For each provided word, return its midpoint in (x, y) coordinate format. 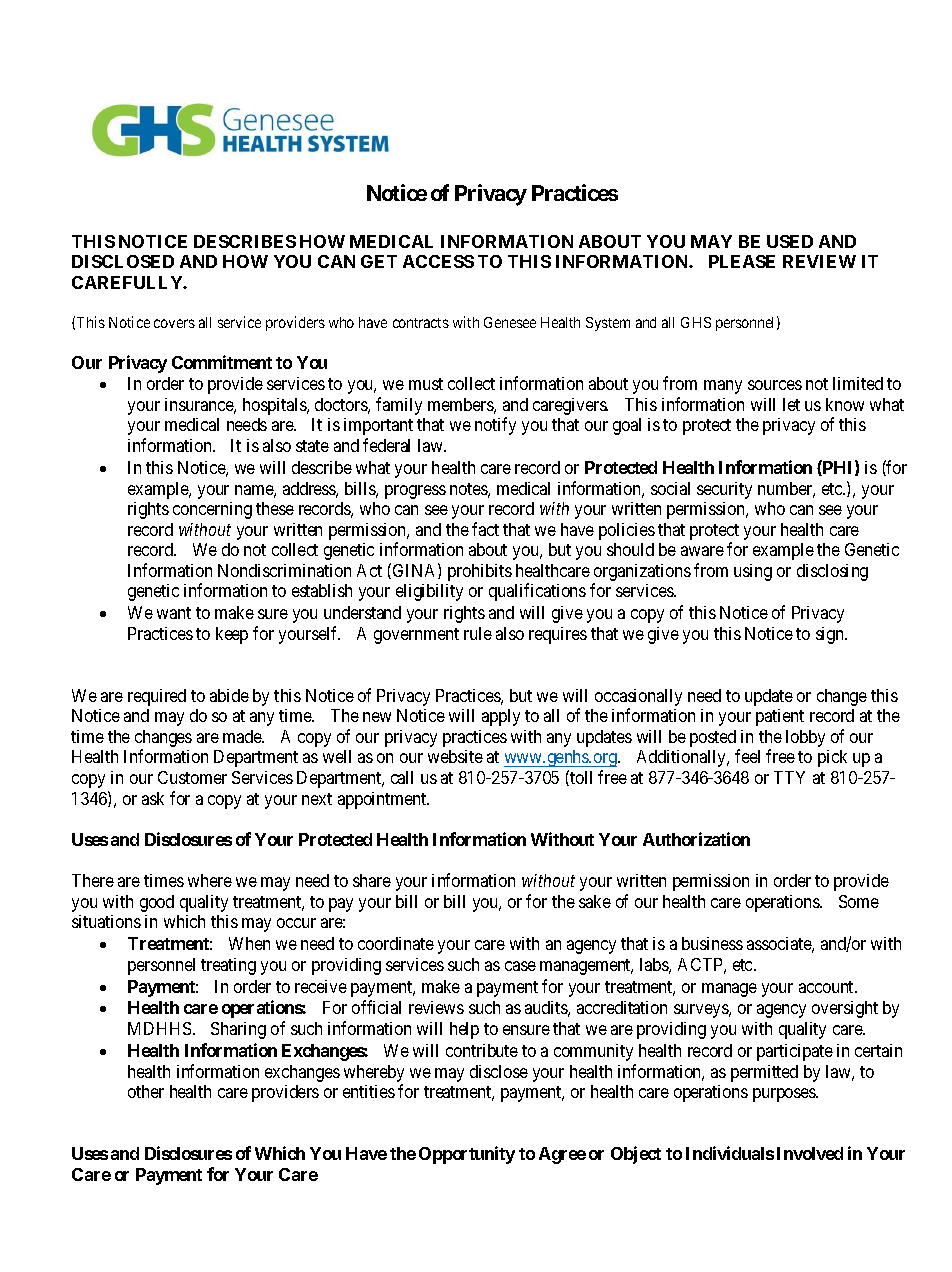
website (455, 756)
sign (831, 635)
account (827, 987)
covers (174, 323)
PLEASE (742, 261)
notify (495, 426)
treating (228, 966)
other (146, 1091)
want (174, 613)
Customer (192, 777)
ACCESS (438, 261)
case (520, 966)
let (791, 404)
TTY (789, 777)
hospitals (275, 406)
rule (478, 633)
